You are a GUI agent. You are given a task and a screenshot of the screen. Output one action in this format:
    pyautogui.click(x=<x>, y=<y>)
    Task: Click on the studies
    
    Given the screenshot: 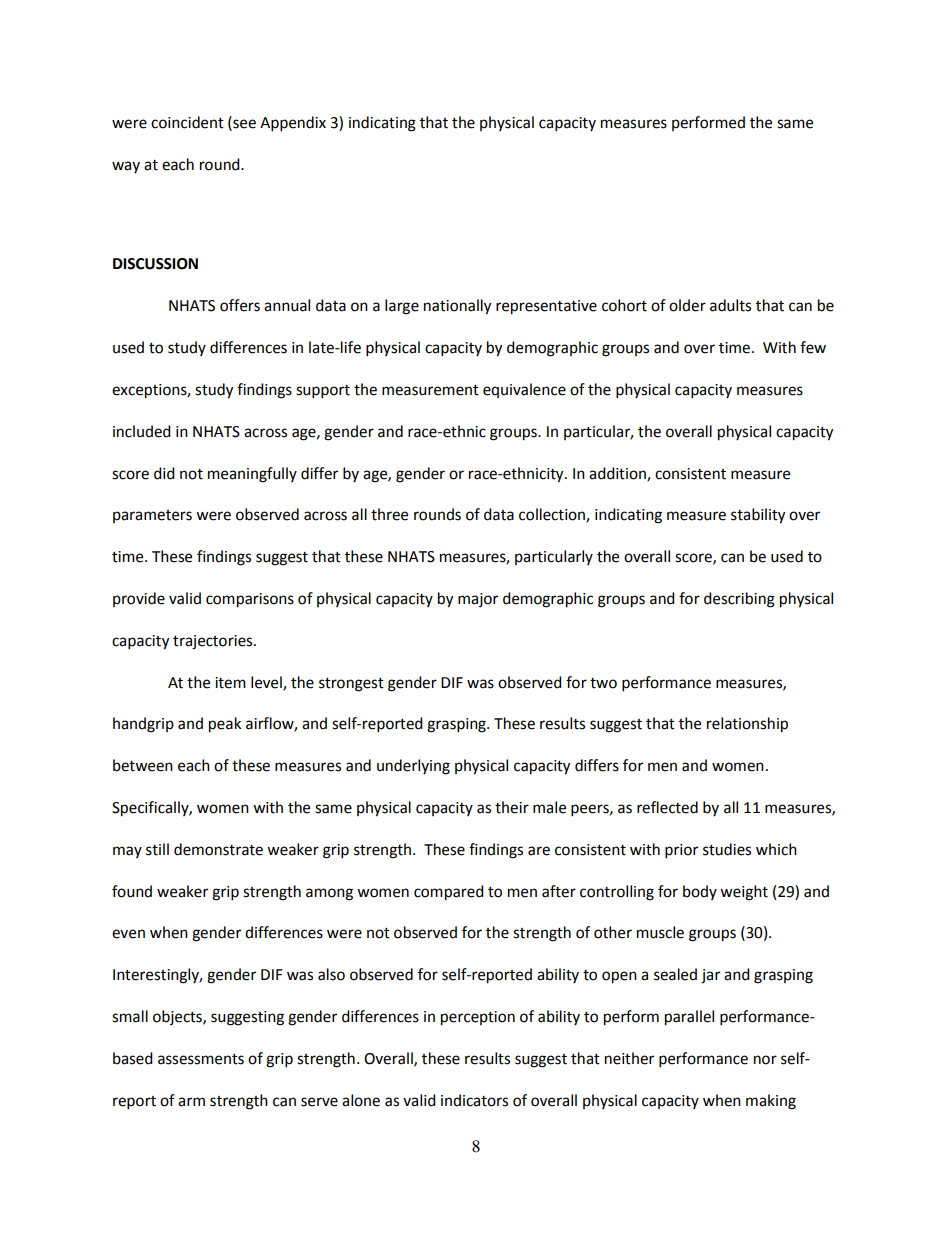 What is the action you would take?
    pyautogui.click(x=727, y=849)
